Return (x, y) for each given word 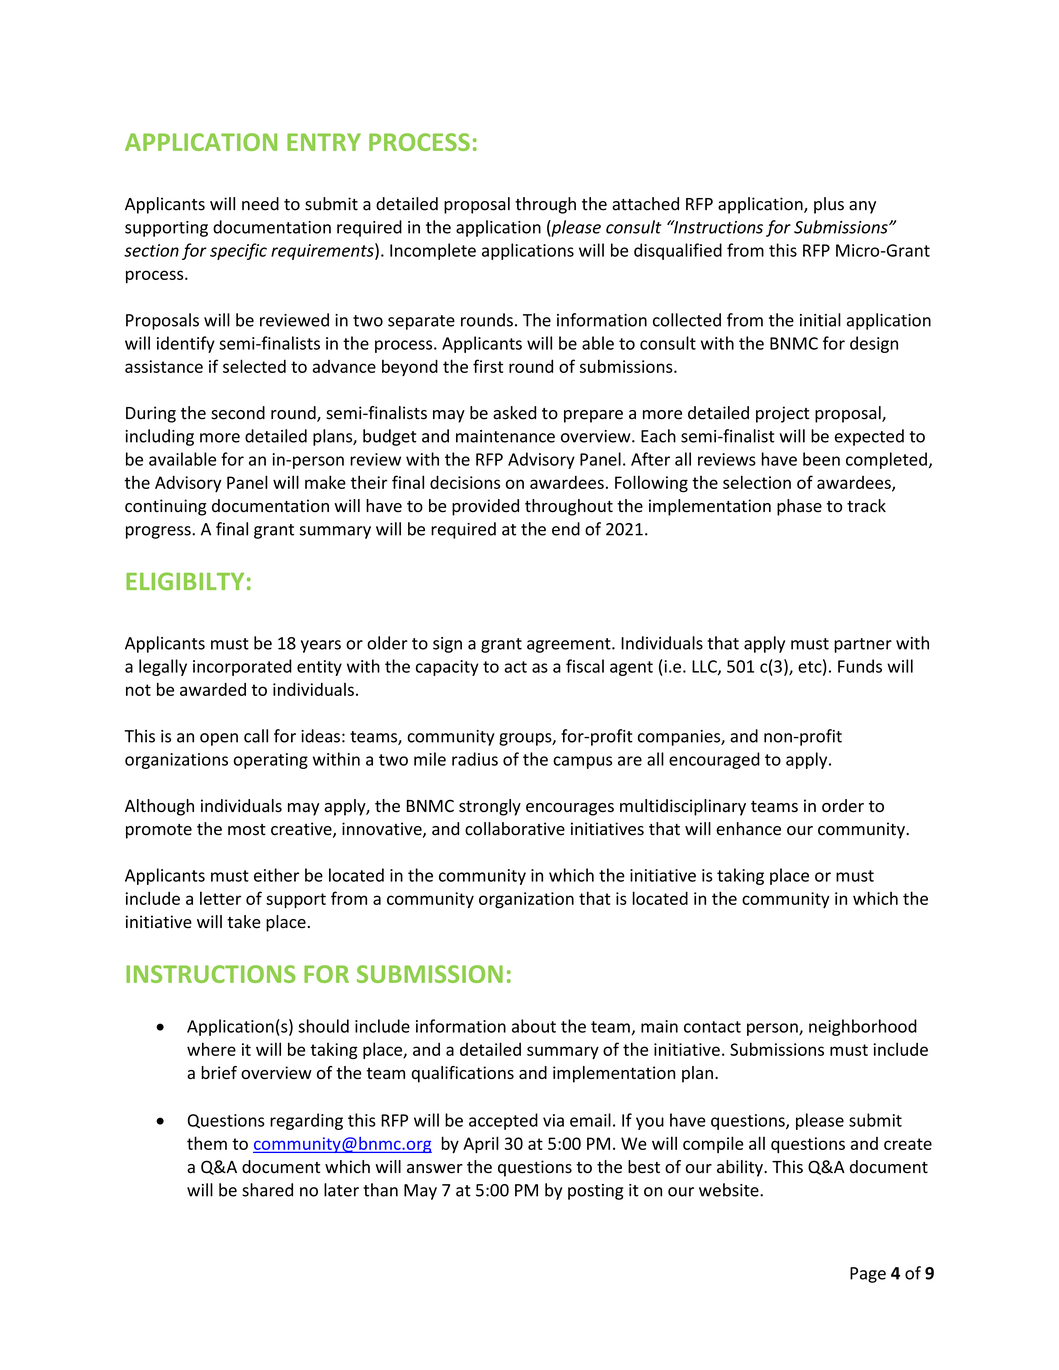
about (534, 1026)
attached (645, 204)
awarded (213, 689)
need (260, 204)
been (821, 459)
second (238, 413)
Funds (860, 666)
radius (475, 759)
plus (829, 205)
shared (267, 1190)
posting (595, 1192)
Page (868, 1275)
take (244, 922)
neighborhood (863, 1027)
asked (514, 413)
